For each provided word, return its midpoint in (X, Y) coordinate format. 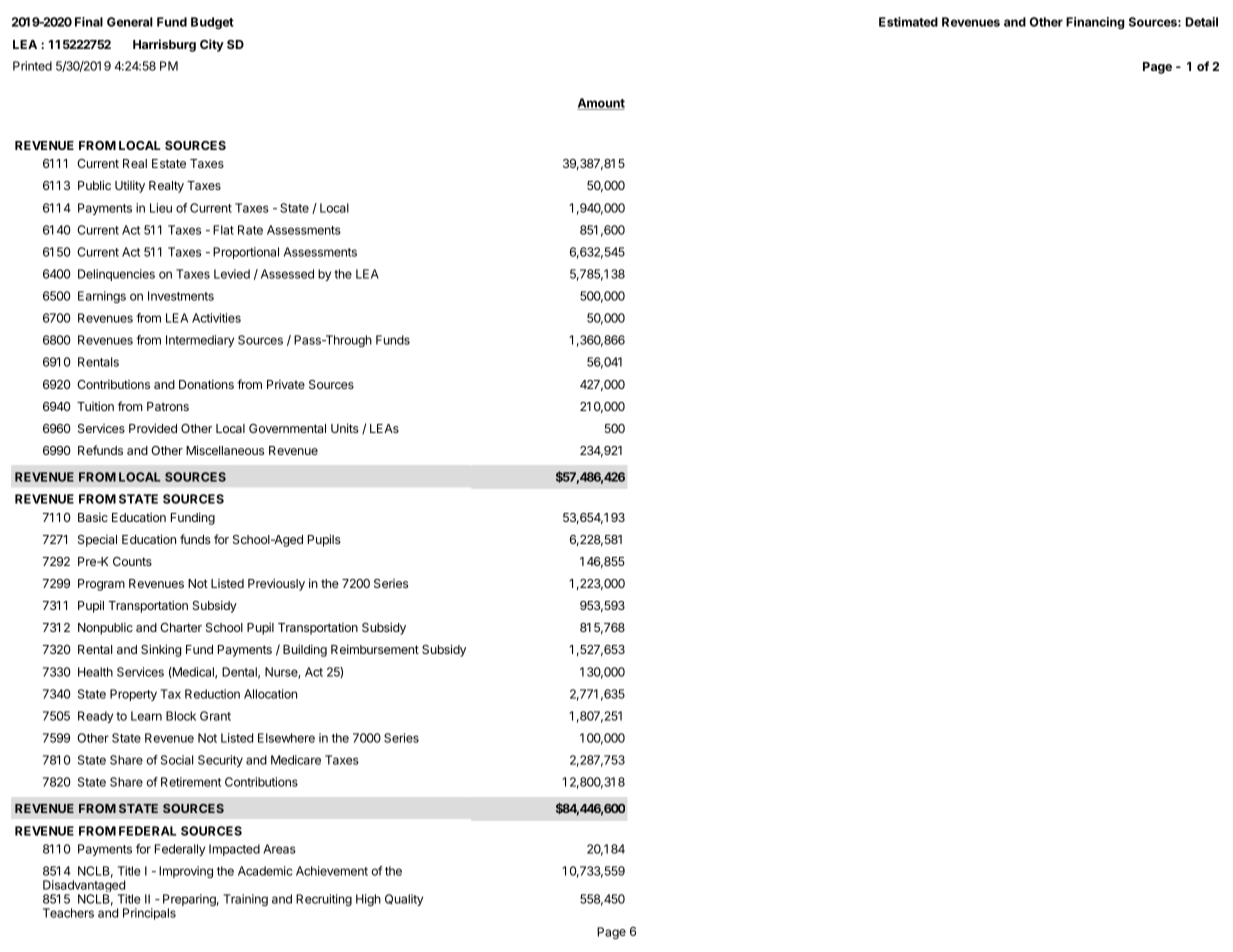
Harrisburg (164, 45)
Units (345, 428)
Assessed (287, 274)
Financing (1095, 23)
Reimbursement (375, 649)
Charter (181, 627)
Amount (601, 104)
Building (305, 650)
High (368, 900)
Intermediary (200, 341)
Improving (186, 872)
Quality (404, 900)
